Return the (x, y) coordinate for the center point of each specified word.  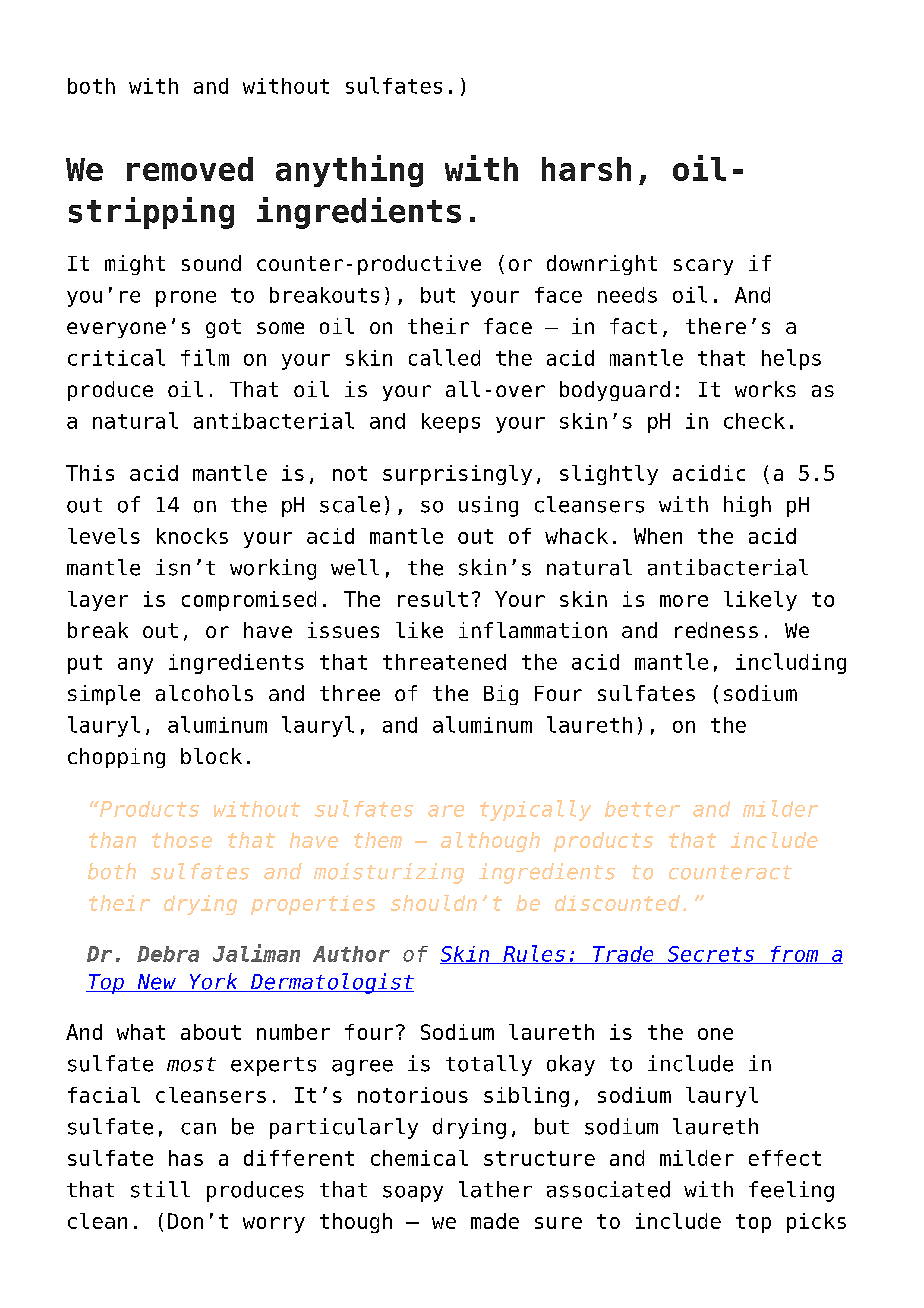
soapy (413, 1194)
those (182, 840)
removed (190, 169)
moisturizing (389, 873)
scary (703, 267)
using (488, 506)
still (160, 1189)
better (642, 809)
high (747, 506)
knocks (192, 536)
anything (349, 171)
